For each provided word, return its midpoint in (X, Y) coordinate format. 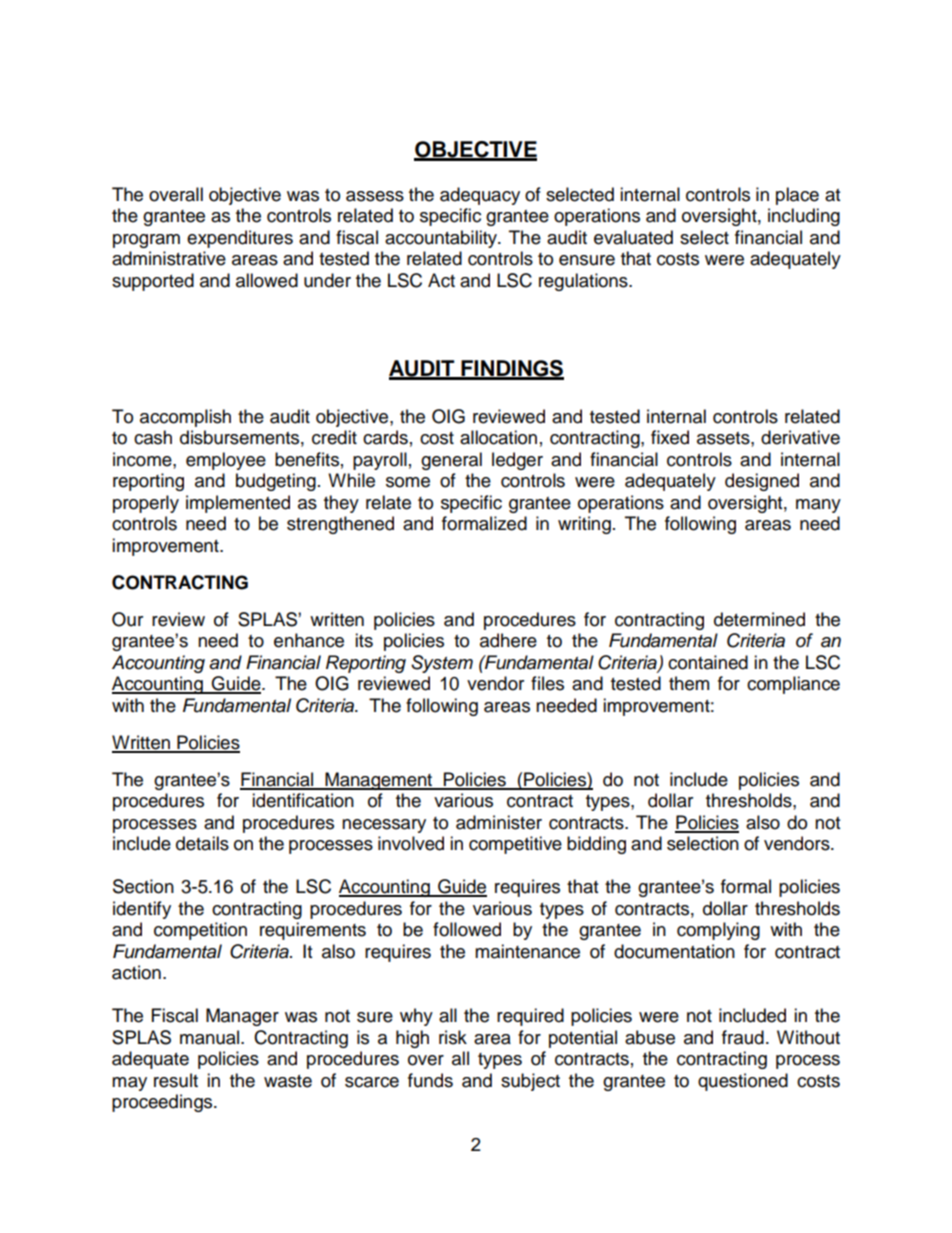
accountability (442, 239)
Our (127, 619)
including (804, 217)
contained (708, 662)
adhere (508, 640)
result (176, 1080)
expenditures (240, 239)
